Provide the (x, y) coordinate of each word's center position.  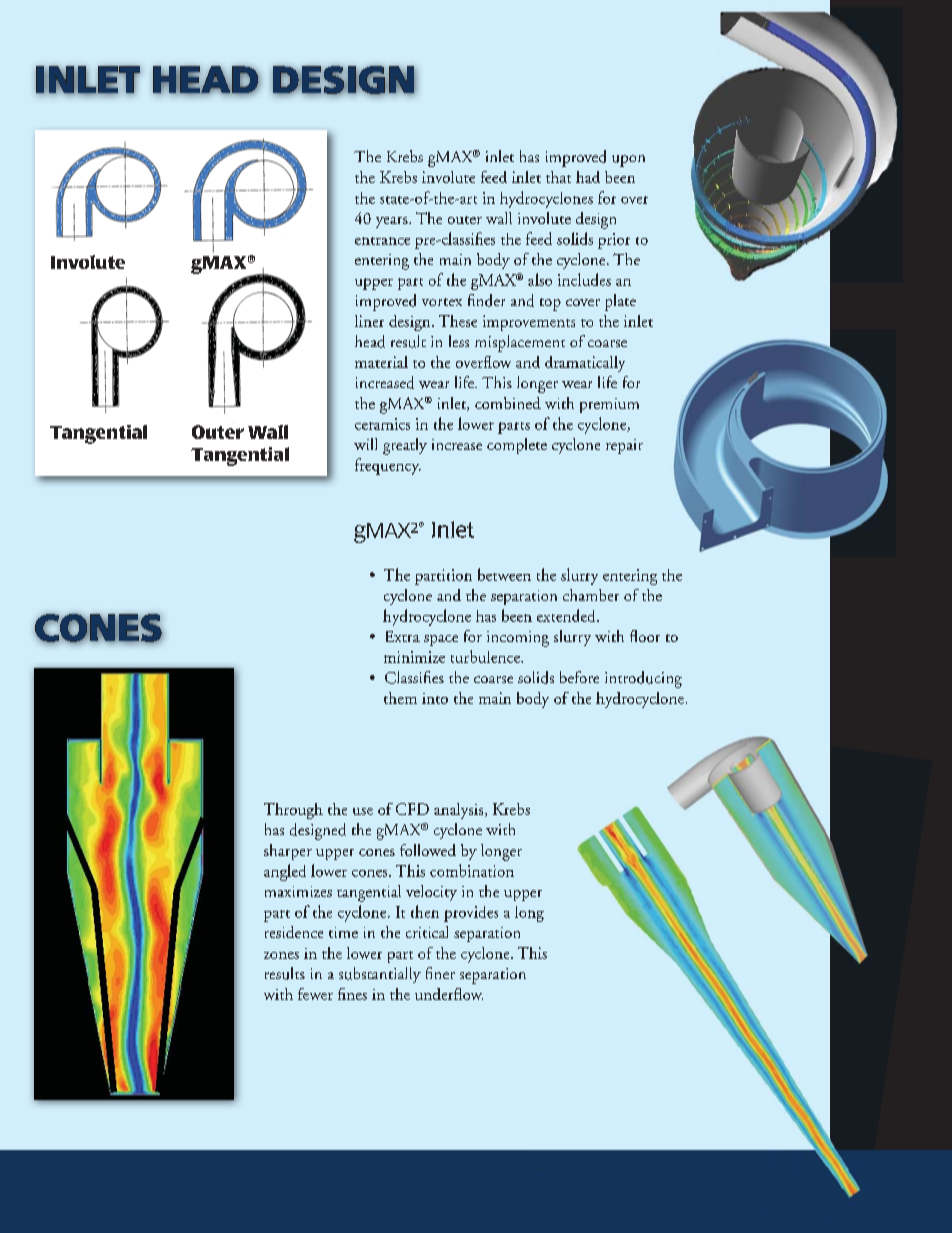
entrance (382, 241)
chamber (591, 595)
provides (471, 914)
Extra (403, 636)
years (393, 222)
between (504, 574)
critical (427, 932)
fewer (315, 994)
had (588, 177)
